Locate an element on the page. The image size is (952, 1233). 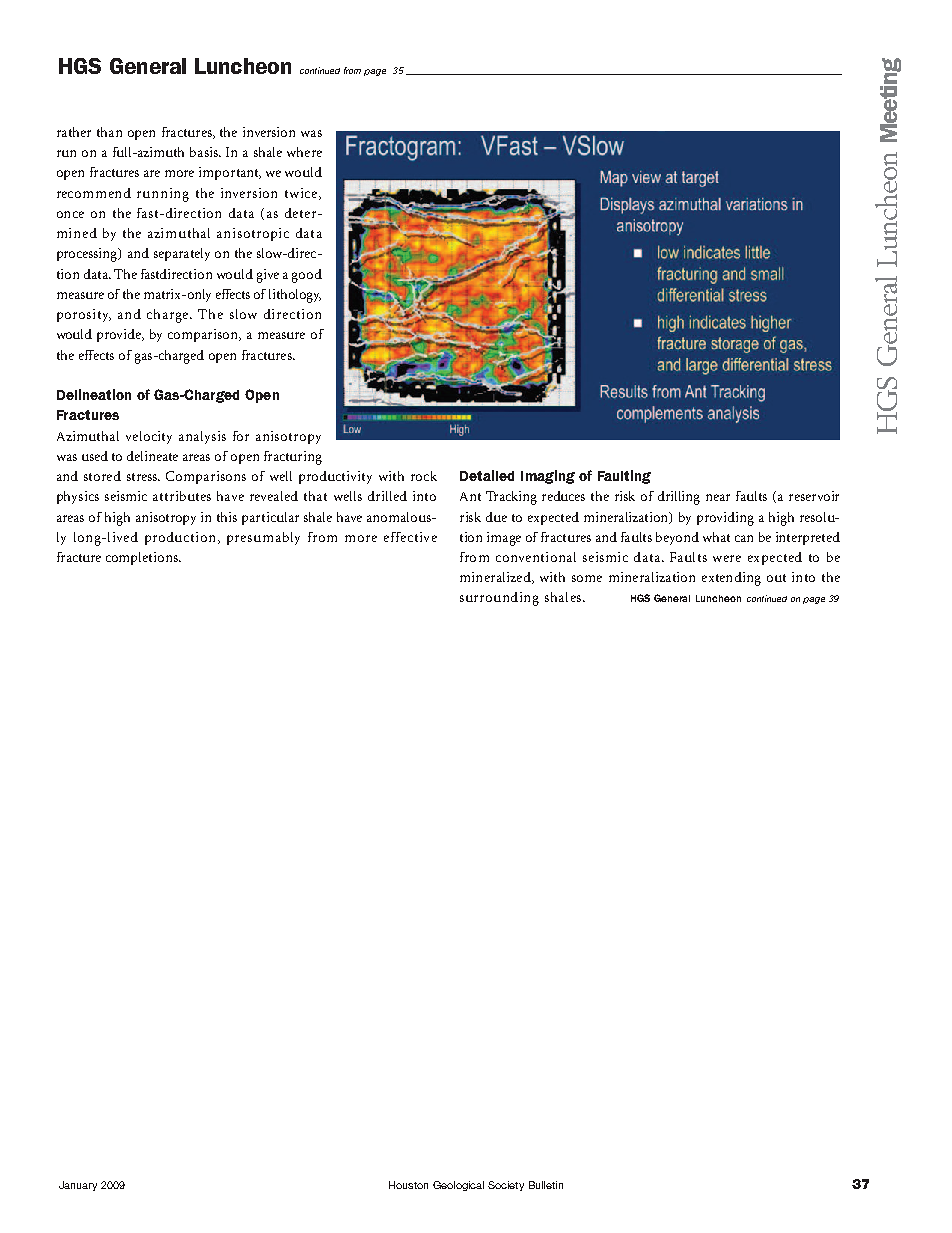
Society is located at coordinates (506, 1186).
